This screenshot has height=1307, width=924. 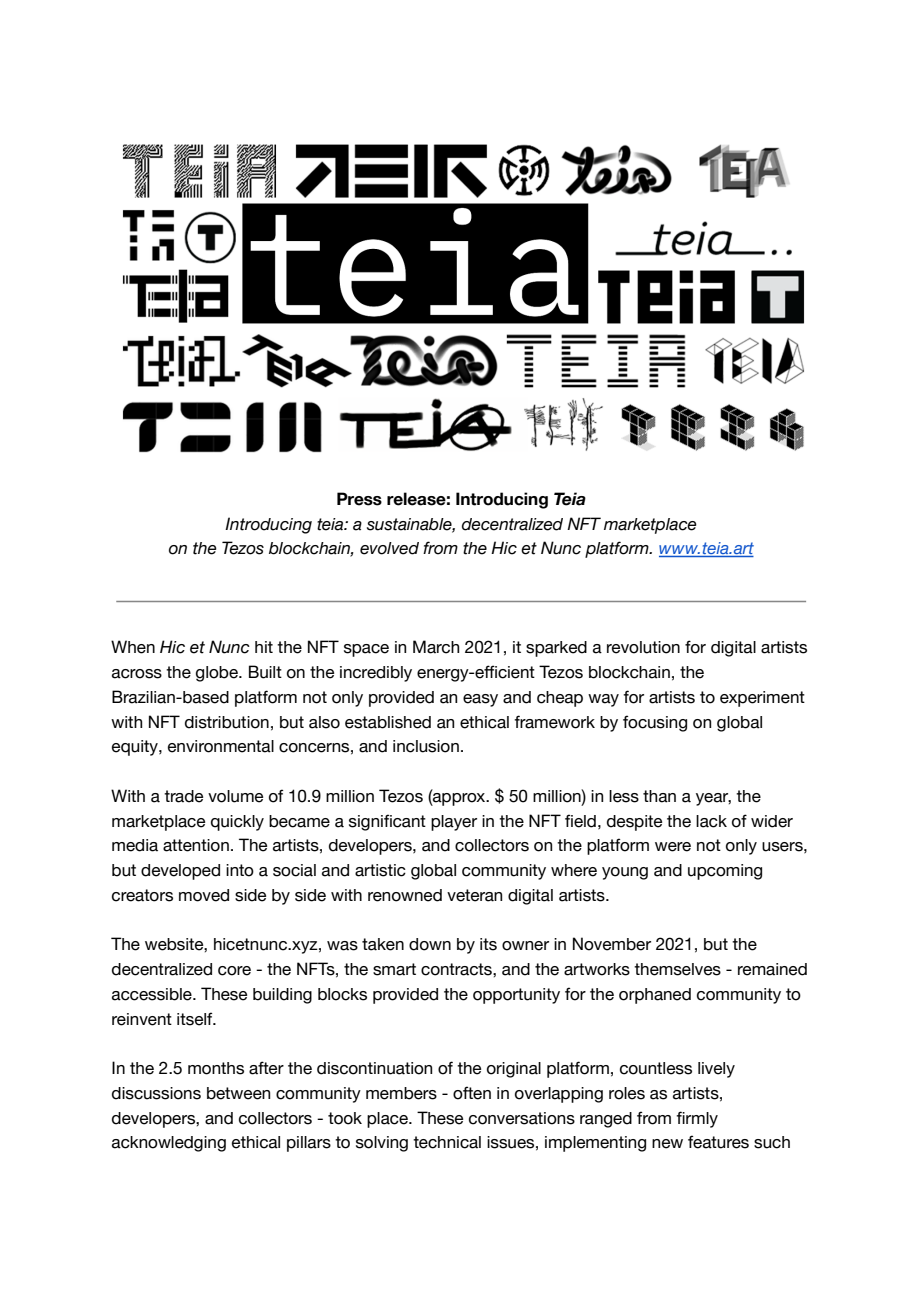 What do you see at coordinates (454, 823) in the screenshot?
I see `player` at bounding box center [454, 823].
